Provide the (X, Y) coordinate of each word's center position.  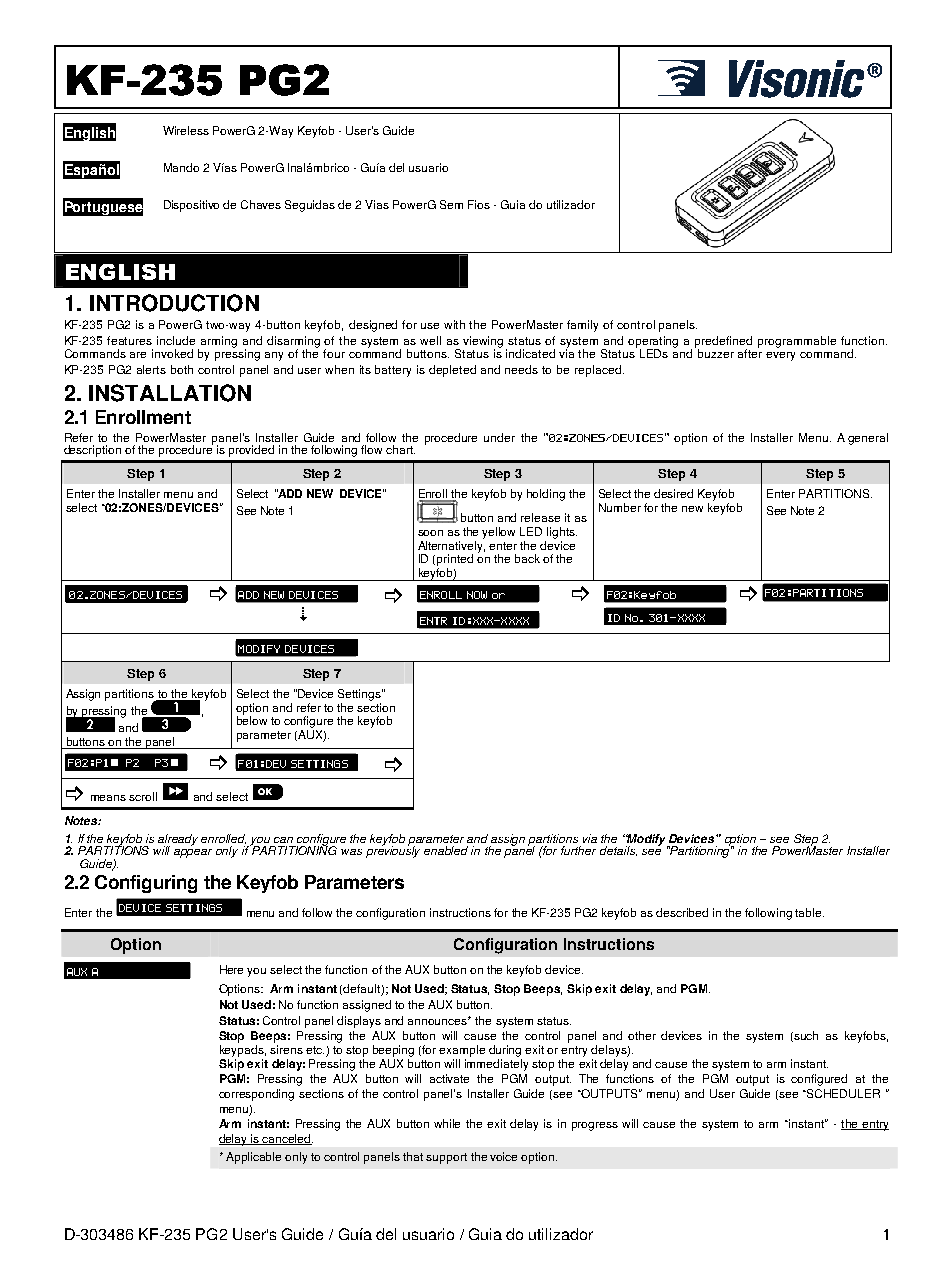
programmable (797, 342)
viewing (483, 343)
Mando (181, 167)
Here (231, 969)
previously (393, 851)
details (618, 851)
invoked (172, 353)
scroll (143, 796)
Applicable (253, 1158)
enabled (446, 850)
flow (371, 449)
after (750, 352)
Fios (479, 204)
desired (673, 493)
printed (455, 560)
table (809, 912)
